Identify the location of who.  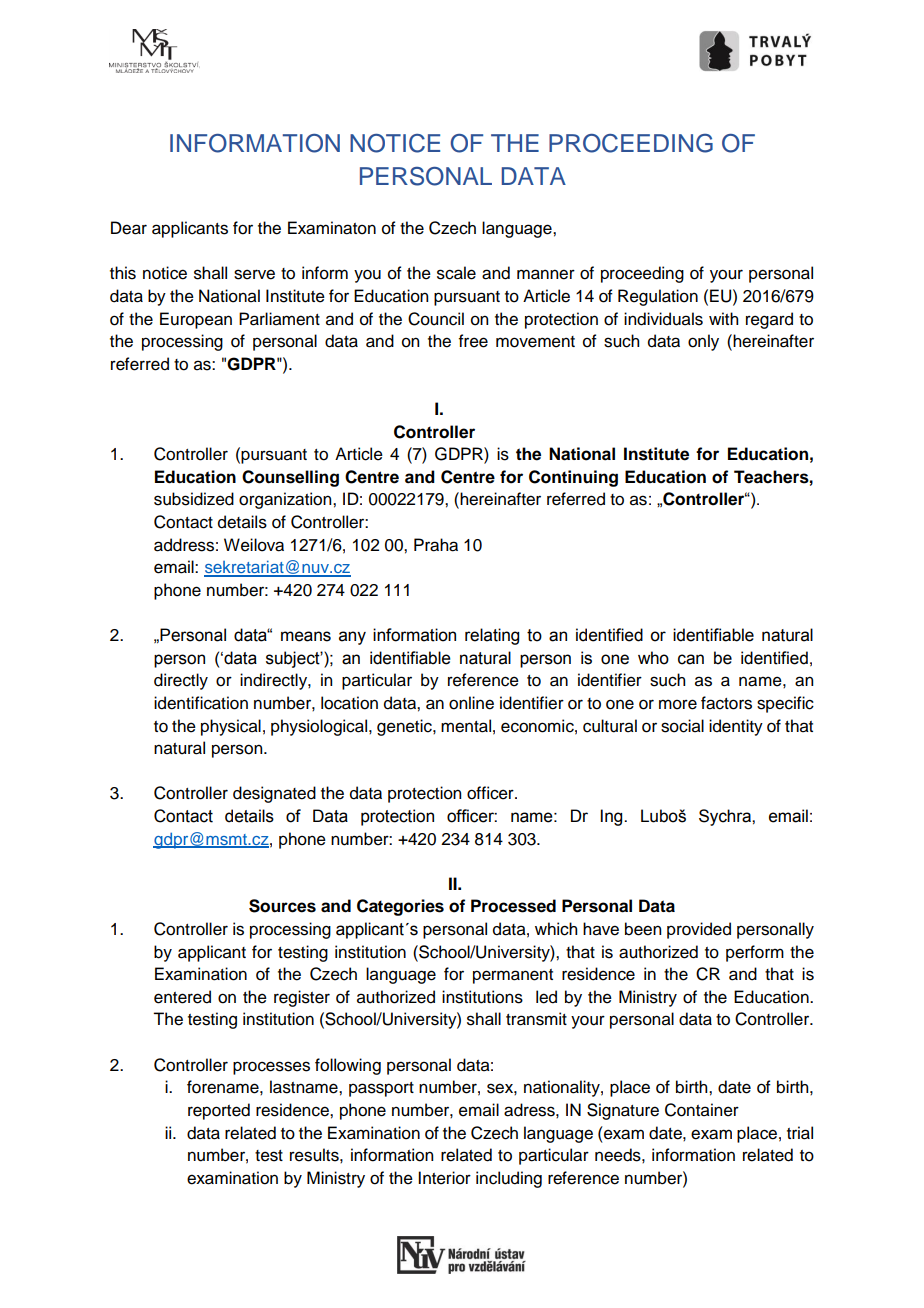
(653, 658).
